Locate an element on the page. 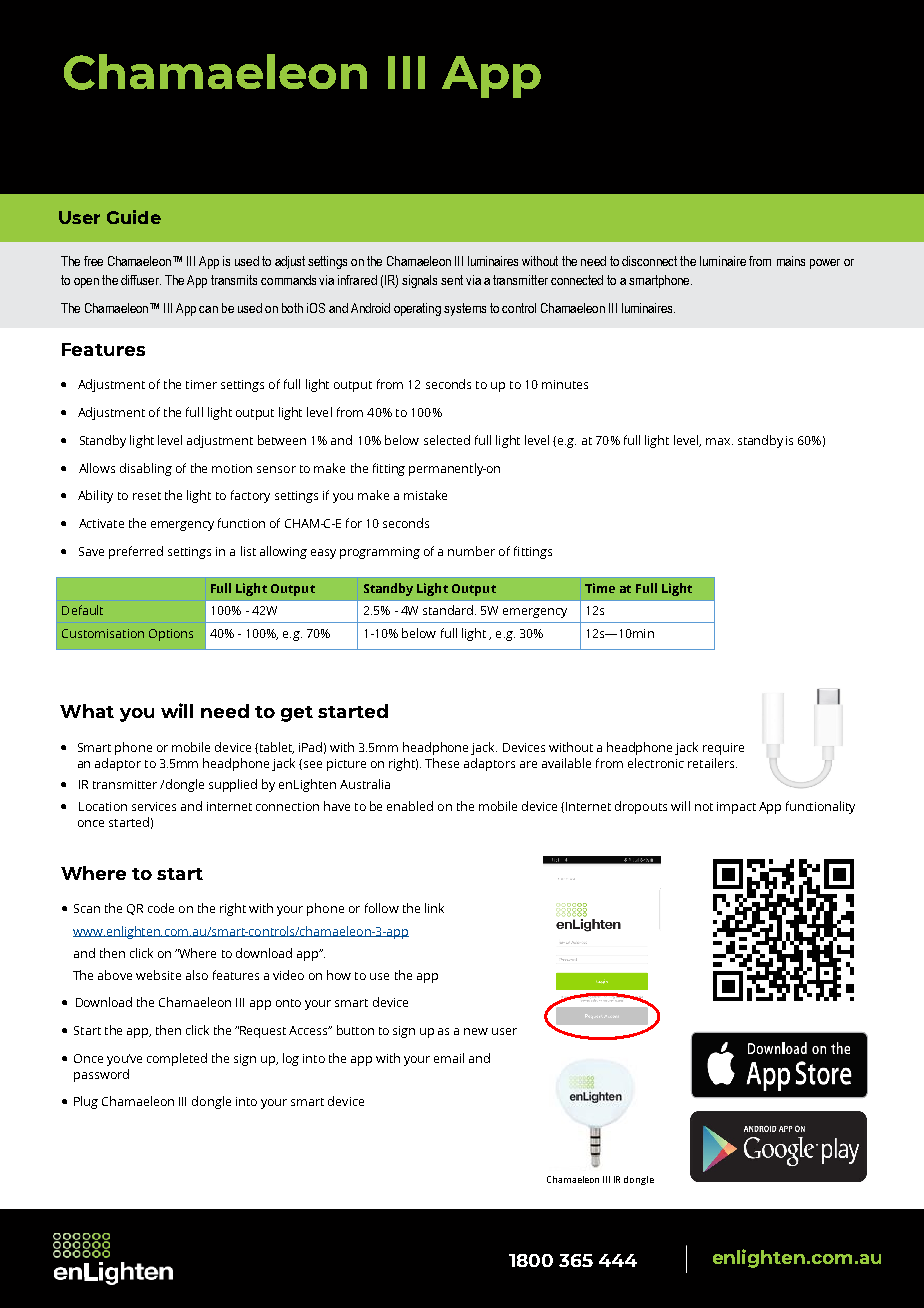 This page has height=1308, width=924. selected is located at coordinates (447, 440).
